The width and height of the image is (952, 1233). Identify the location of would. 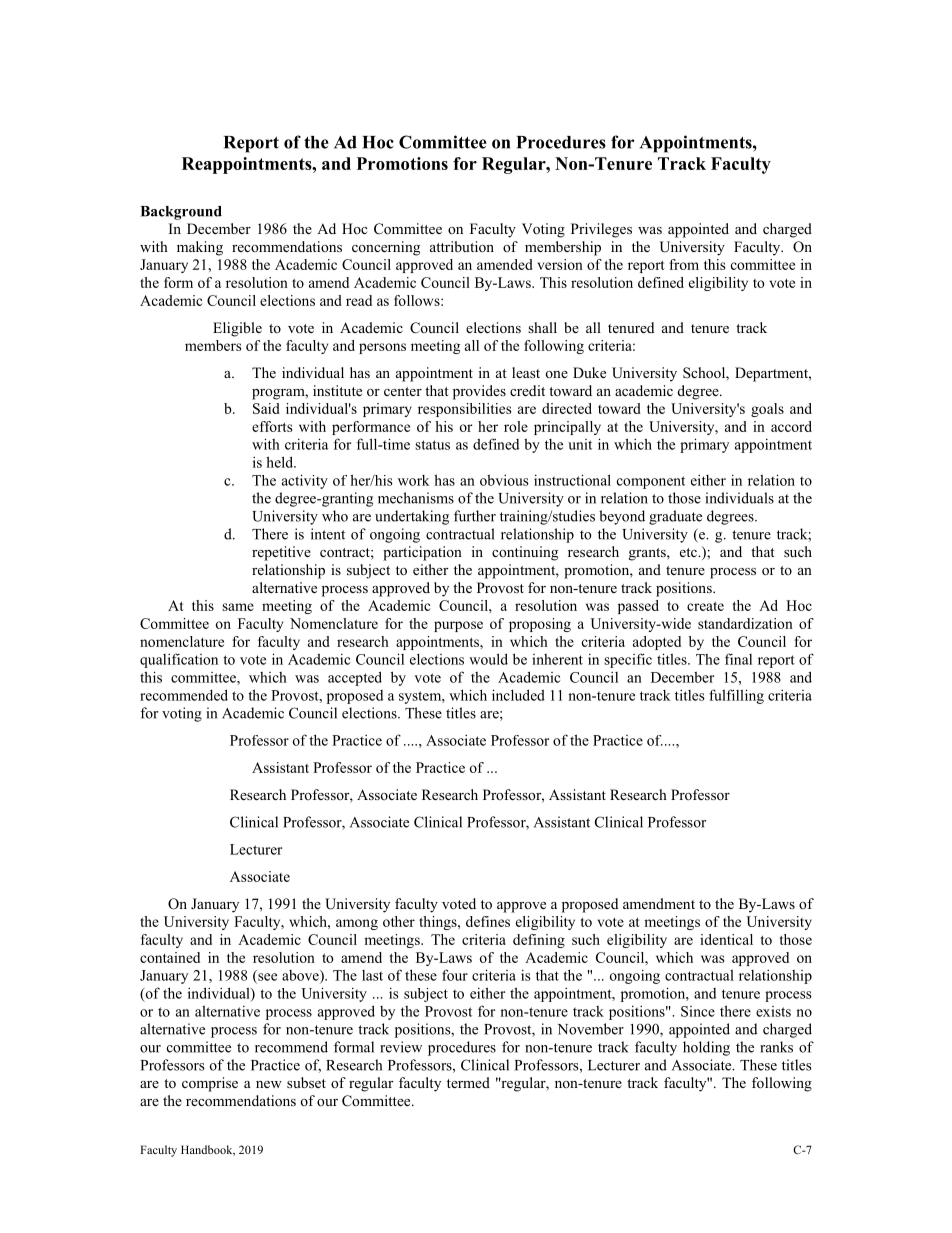
(488, 659).
